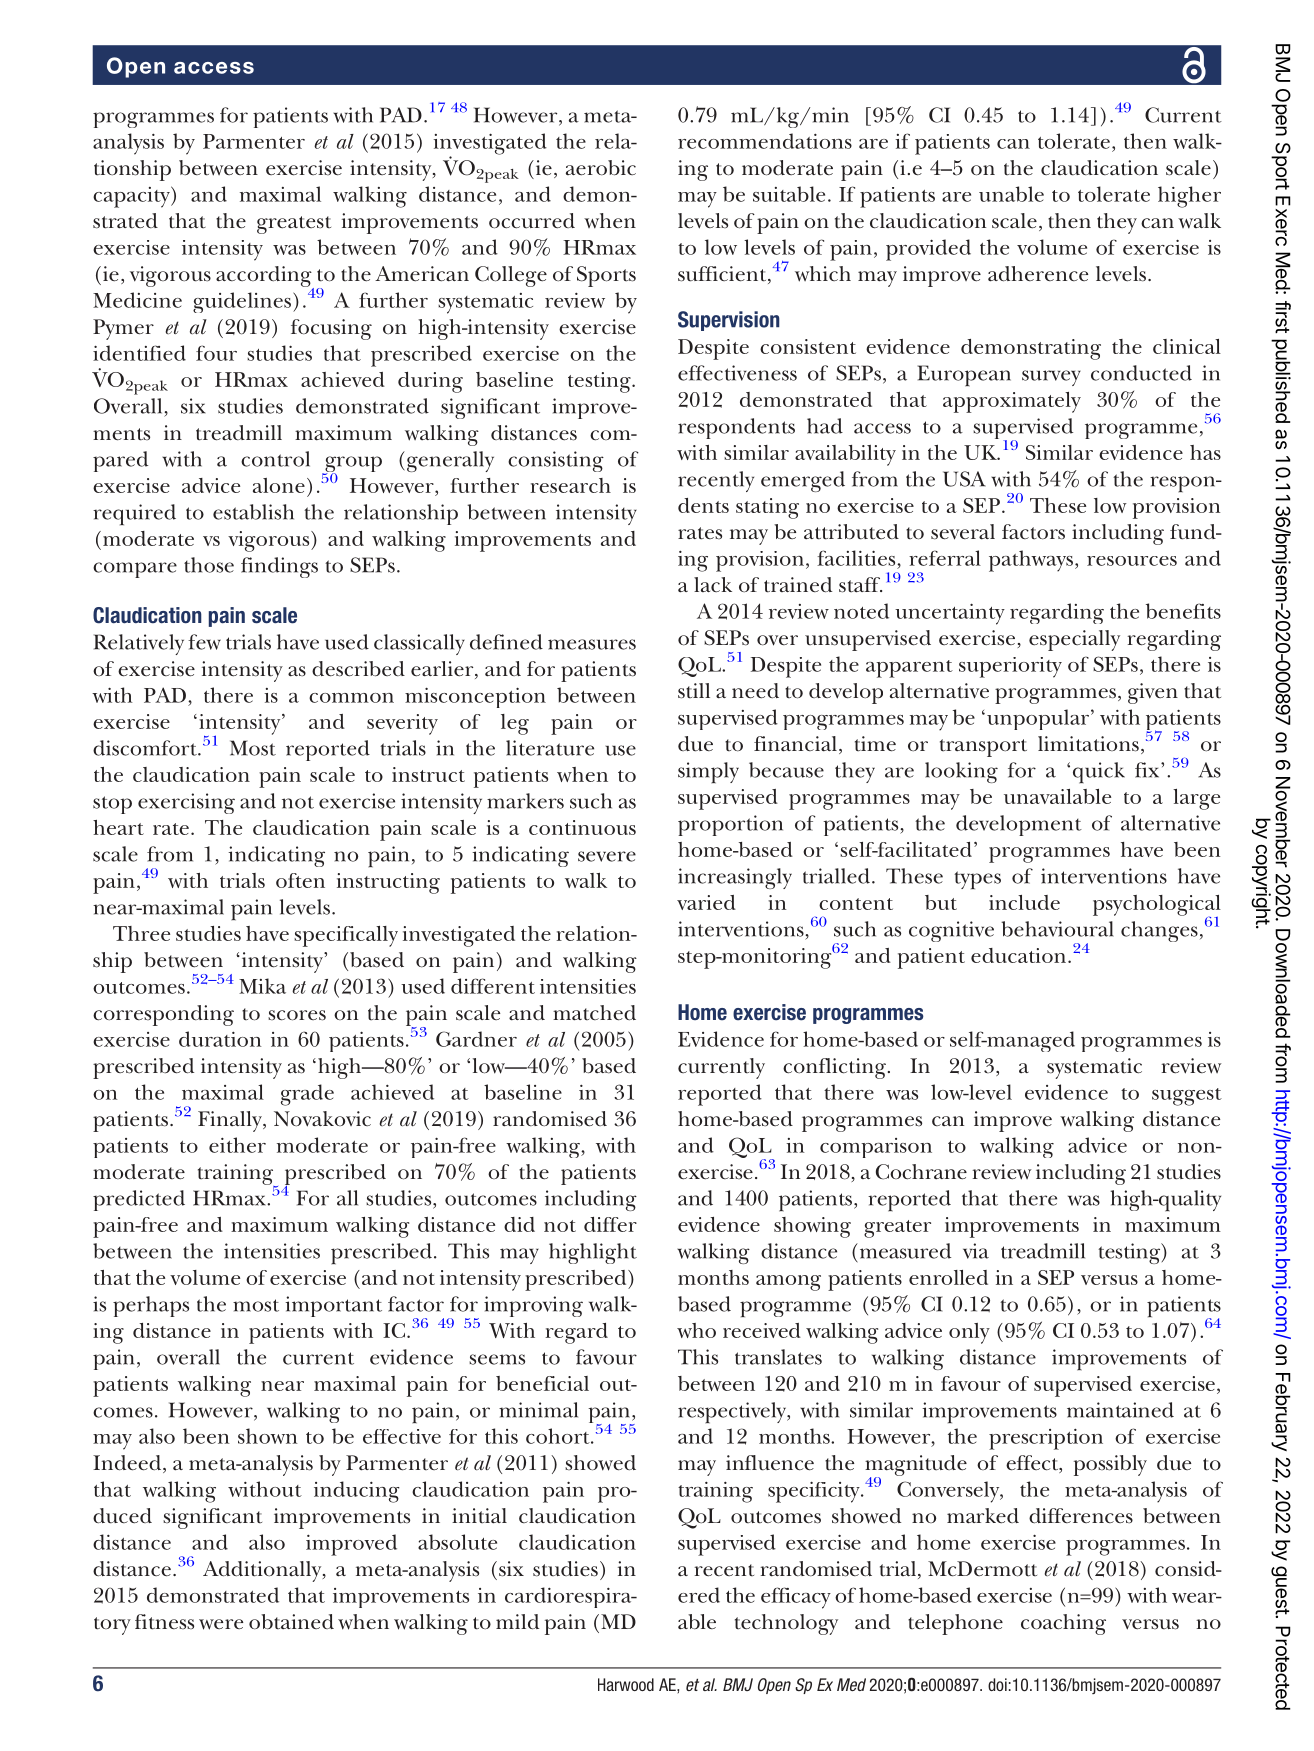 This image has width=1314, height=1751. Describe the element at coordinates (976, 1251) in the image. I see `via` at that location.
